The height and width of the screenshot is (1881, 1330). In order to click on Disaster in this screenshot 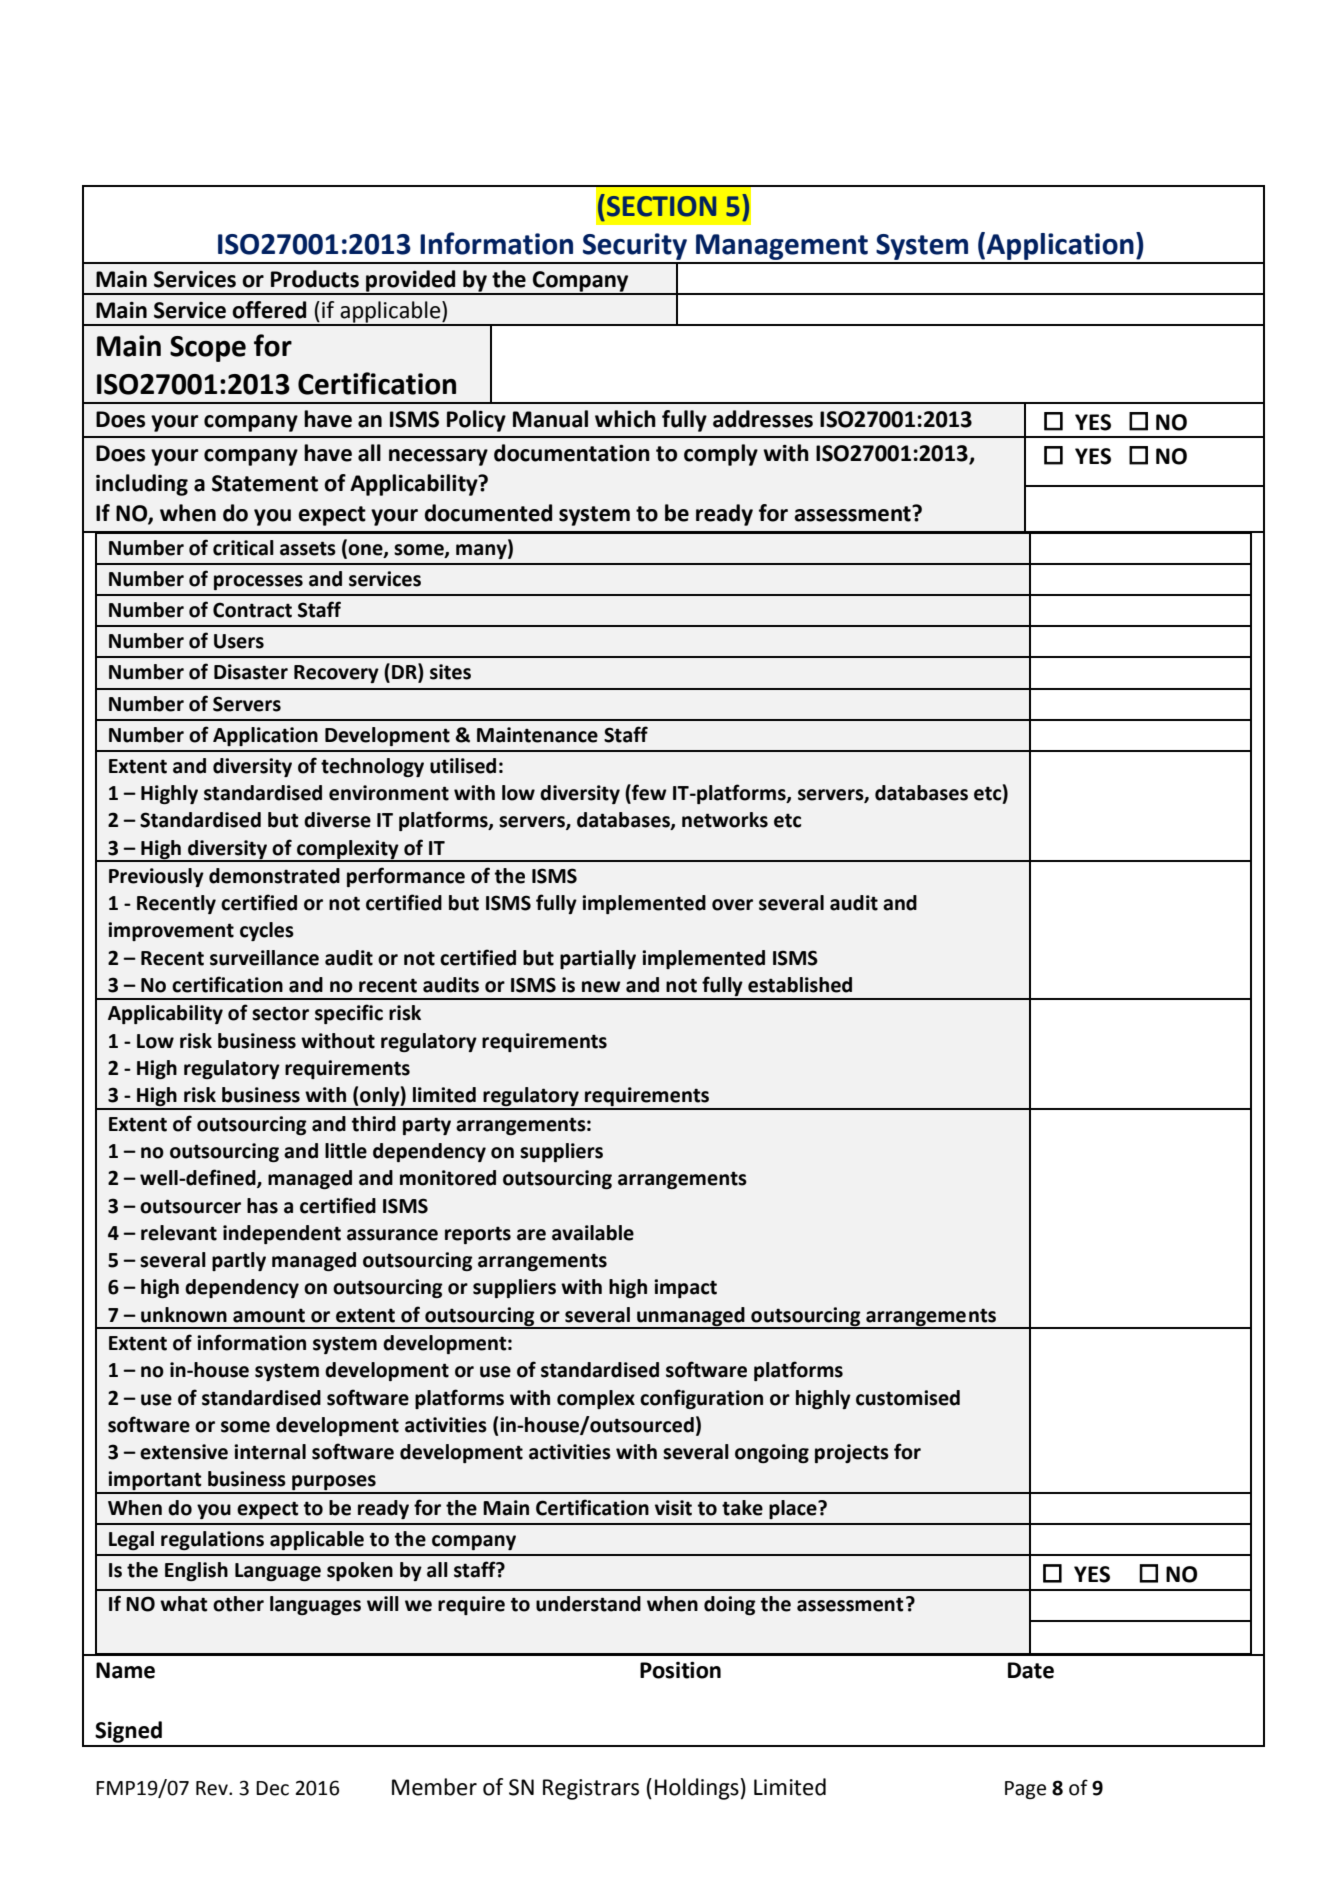, I will do `click(251, 672)`.
